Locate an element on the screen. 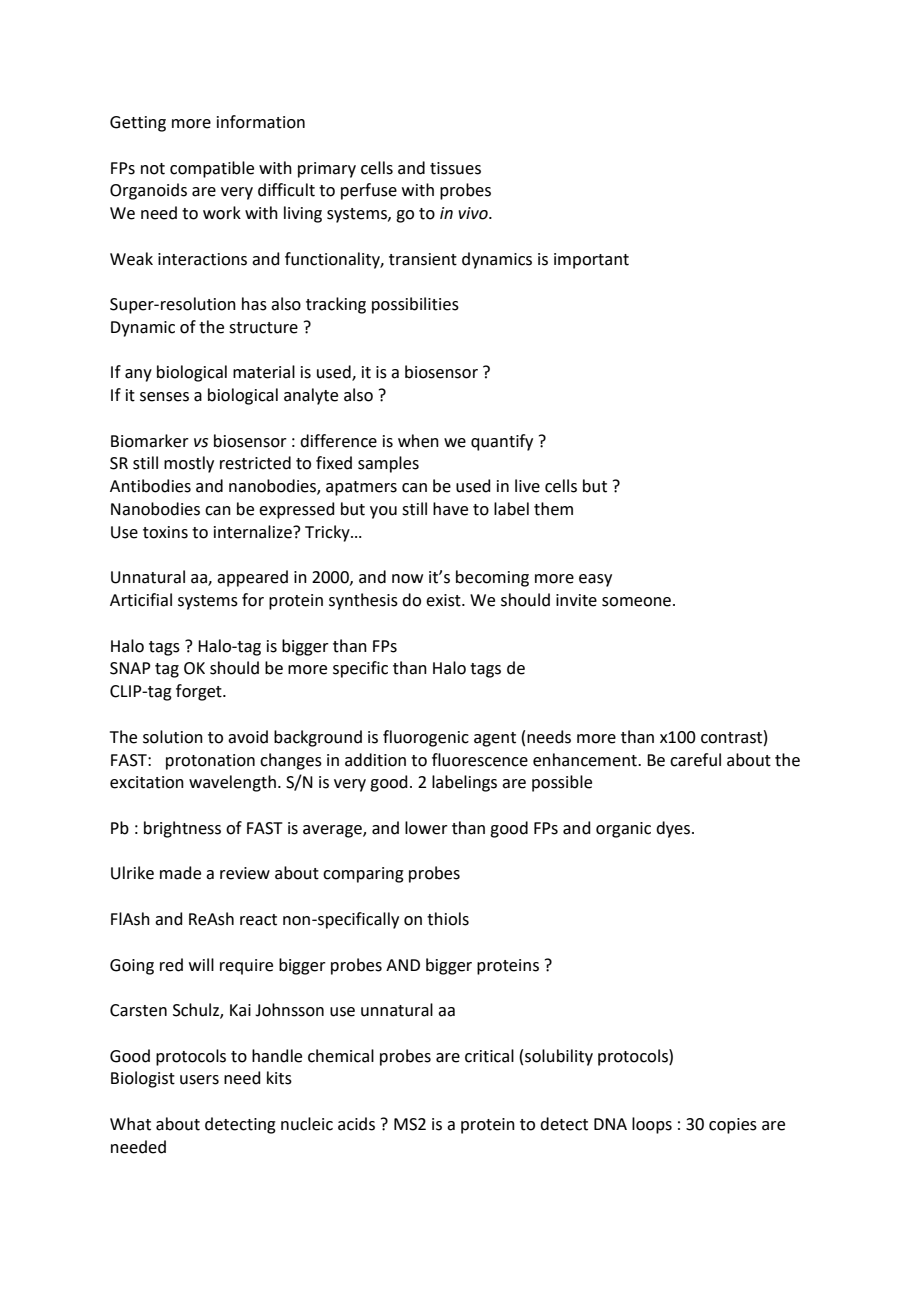 The image size is (924, 1309). mostly is located at coordinates (189, 464).
